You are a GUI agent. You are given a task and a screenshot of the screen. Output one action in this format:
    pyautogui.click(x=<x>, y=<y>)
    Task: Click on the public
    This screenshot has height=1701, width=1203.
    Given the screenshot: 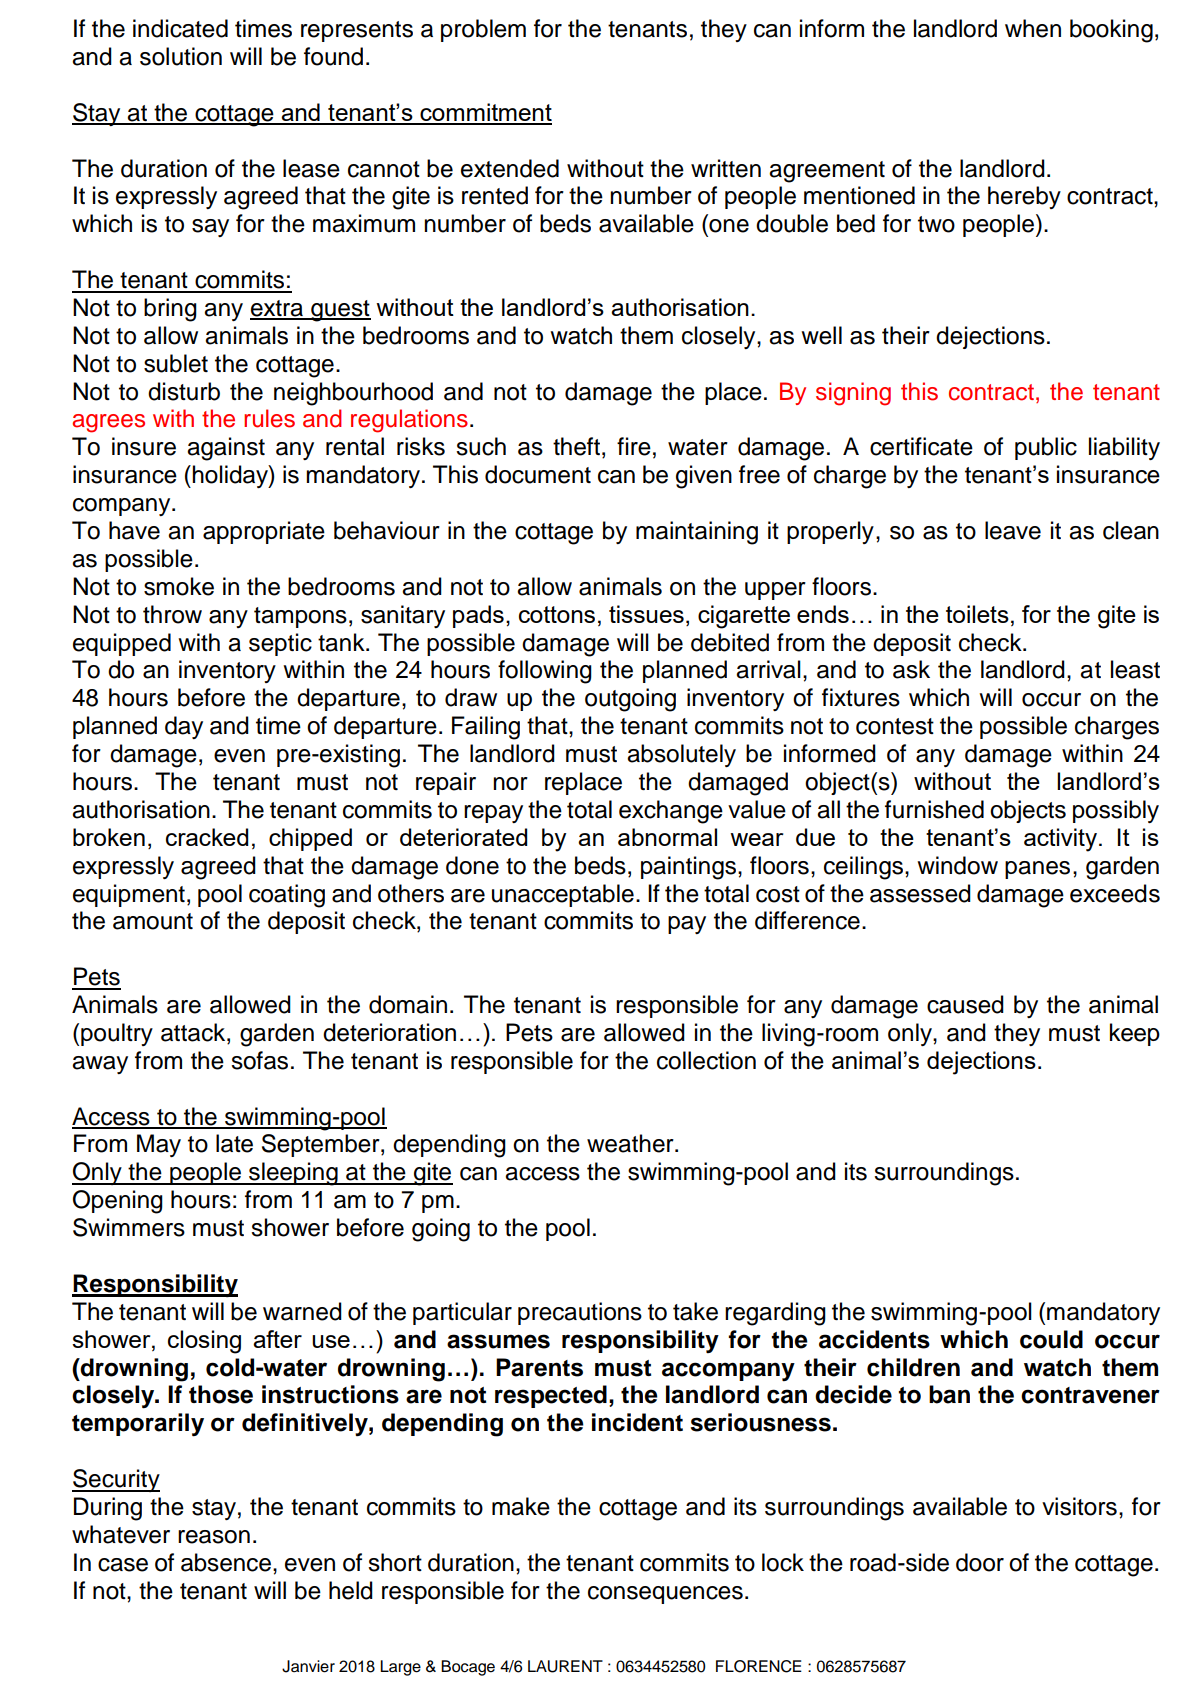 What is the action you would take?
    pyautogui.click(x=1046, y=448)
